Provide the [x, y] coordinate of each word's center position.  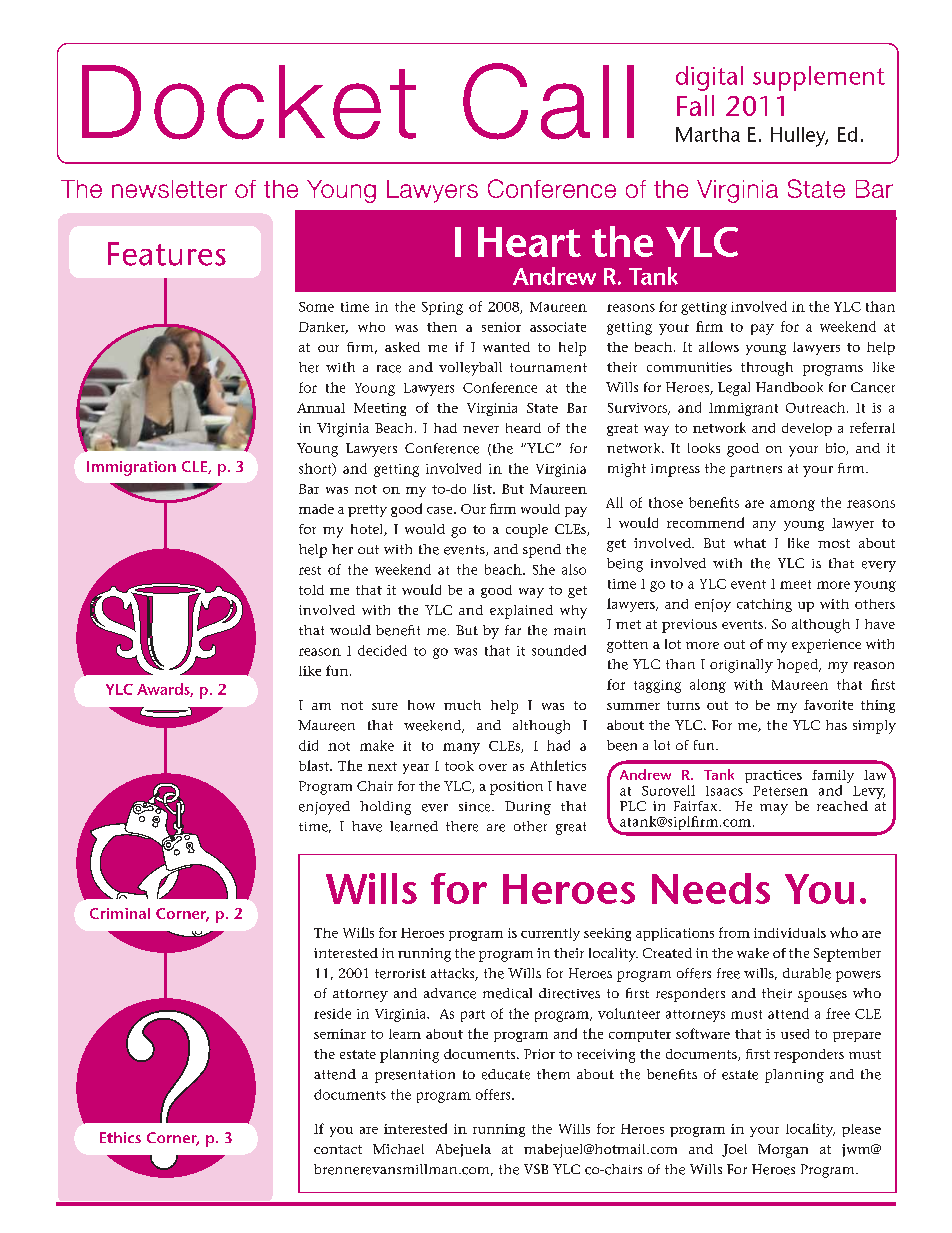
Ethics [120, 1137]
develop [807, 429]
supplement [819, 78]
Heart [529, 242]
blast [315, 765]
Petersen [780, 791]
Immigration [131, 468]
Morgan [783, 1151]
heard [523, 428]
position [516, 788]
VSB [536, 1169]
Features [167, 254]
